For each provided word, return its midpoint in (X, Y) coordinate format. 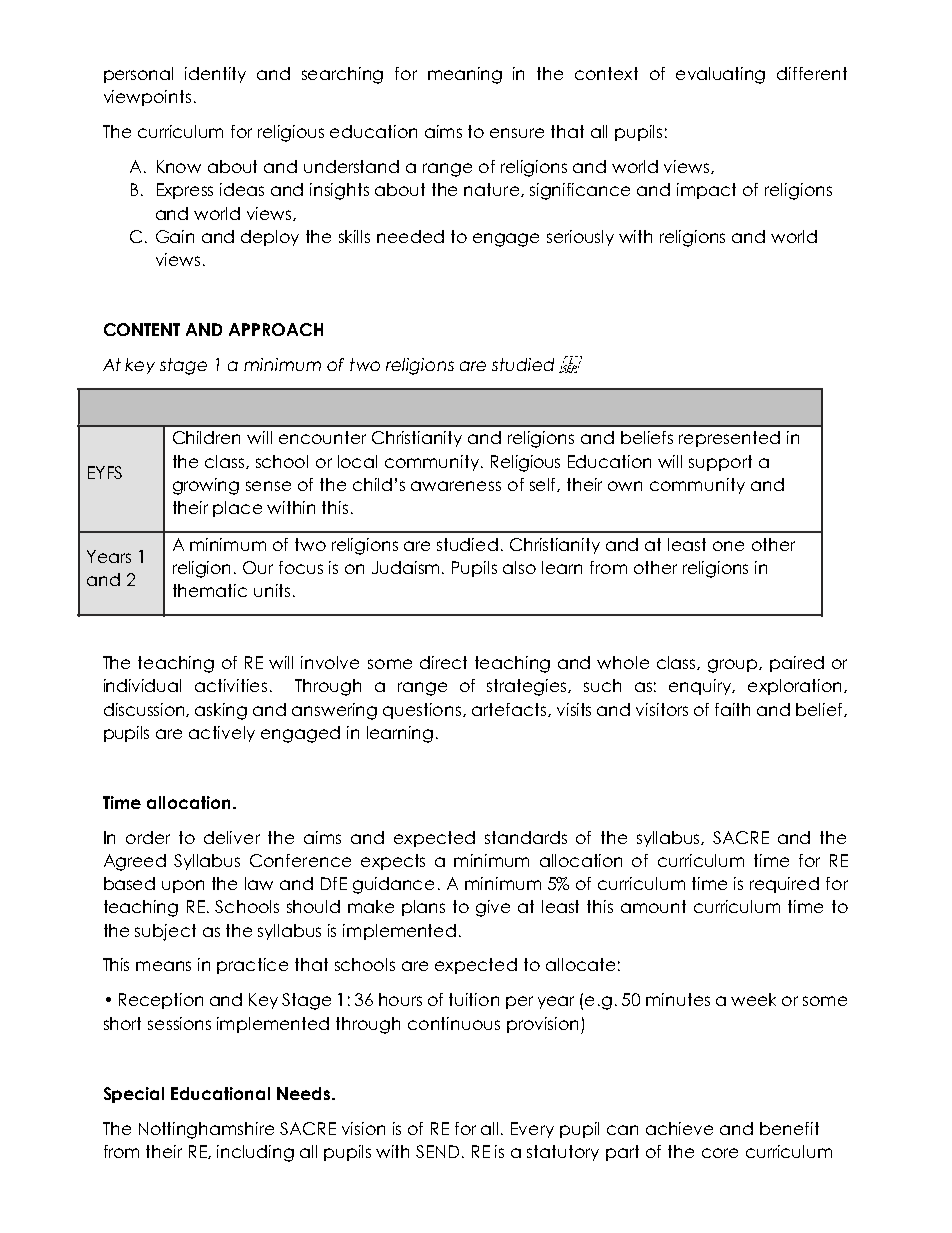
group (734, 666)
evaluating (720, 75)
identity (215, 75)
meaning (465, 75)
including (255, 1153)
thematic (210, 590)
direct (443, 662)
